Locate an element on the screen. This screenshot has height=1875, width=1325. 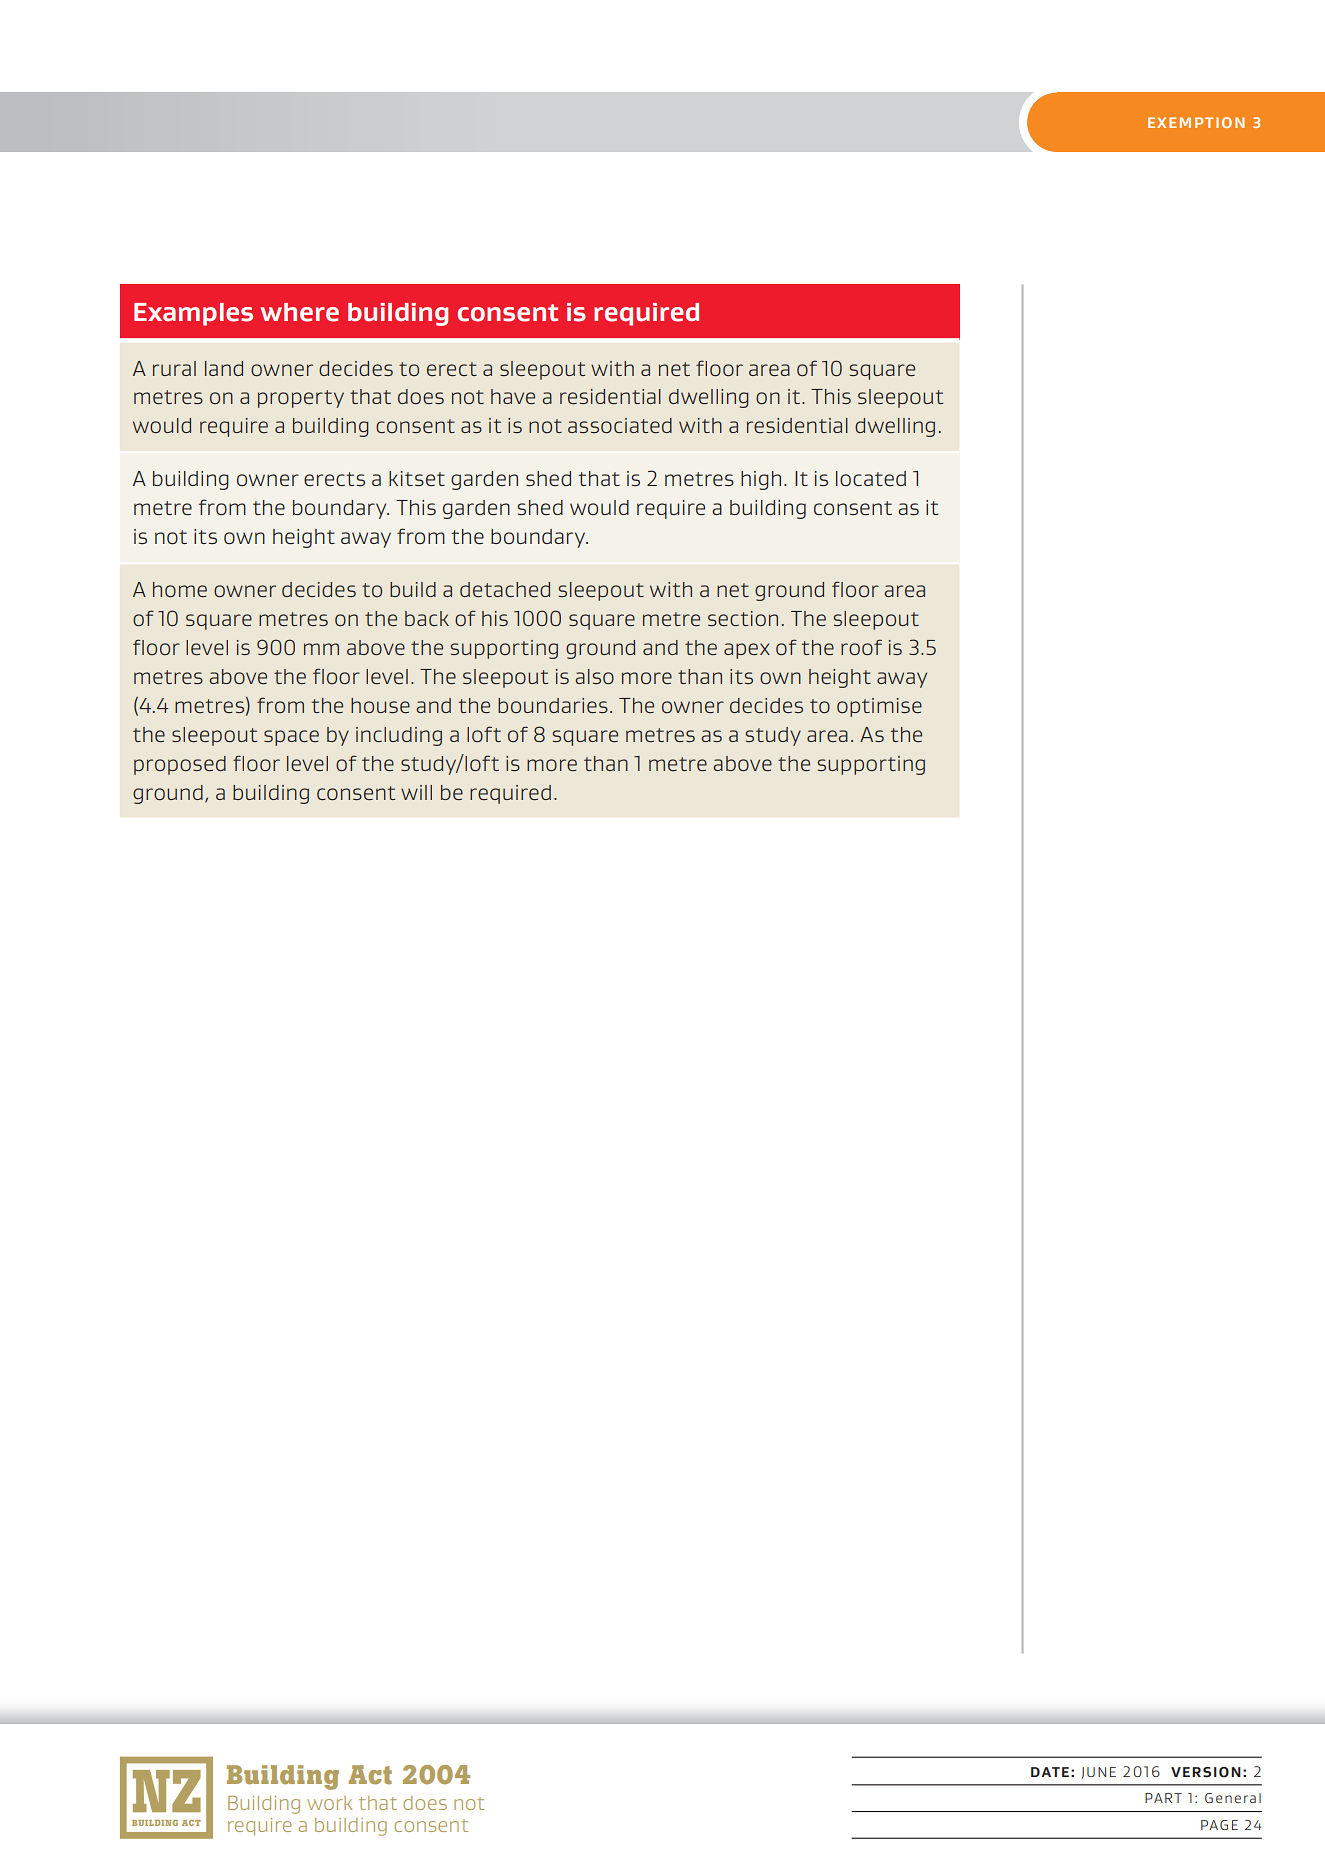
including is located at coordinates (399, 736).
